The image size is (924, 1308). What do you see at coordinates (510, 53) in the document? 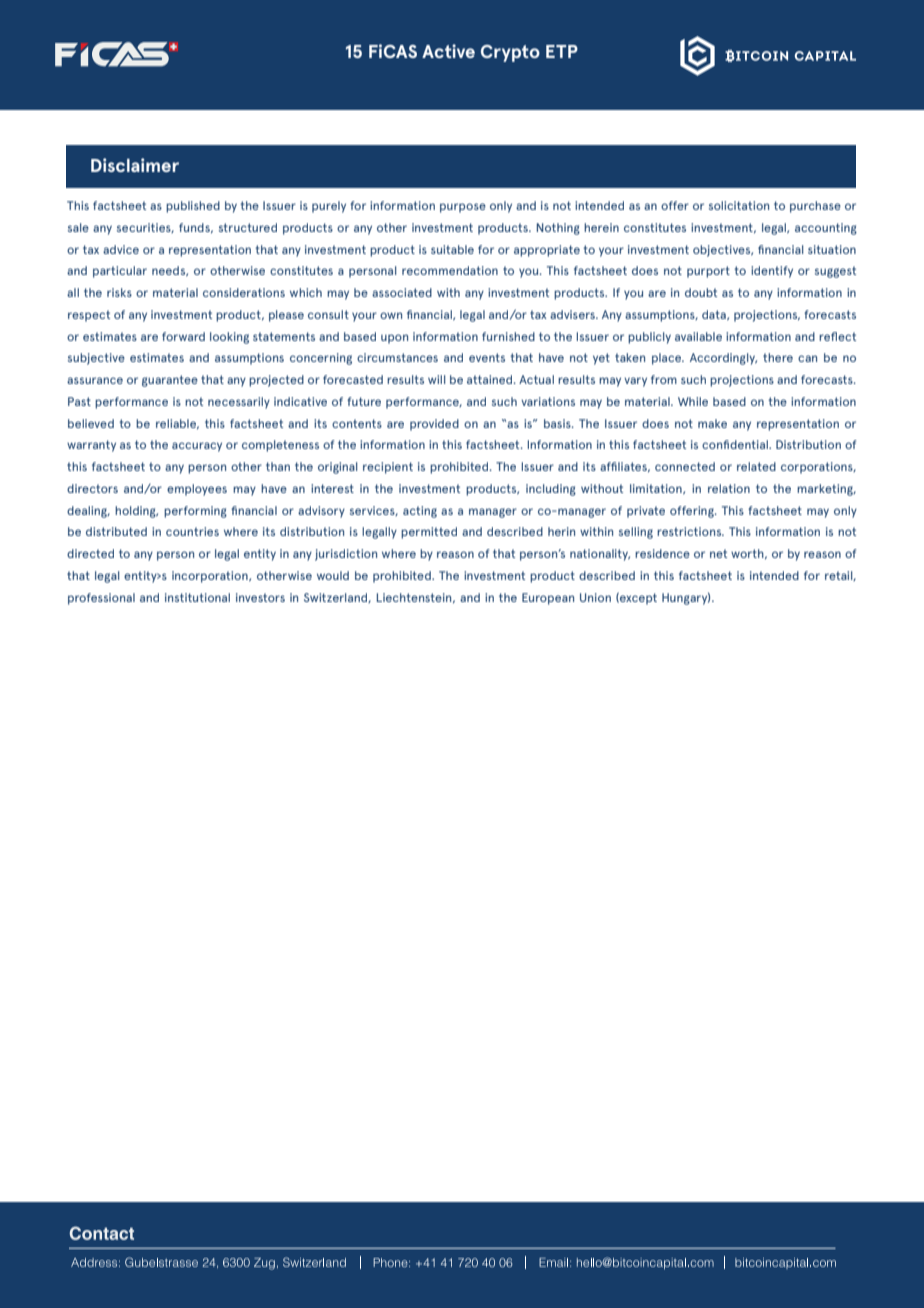
I see `Crypto` at bounding box center [510, 53].
